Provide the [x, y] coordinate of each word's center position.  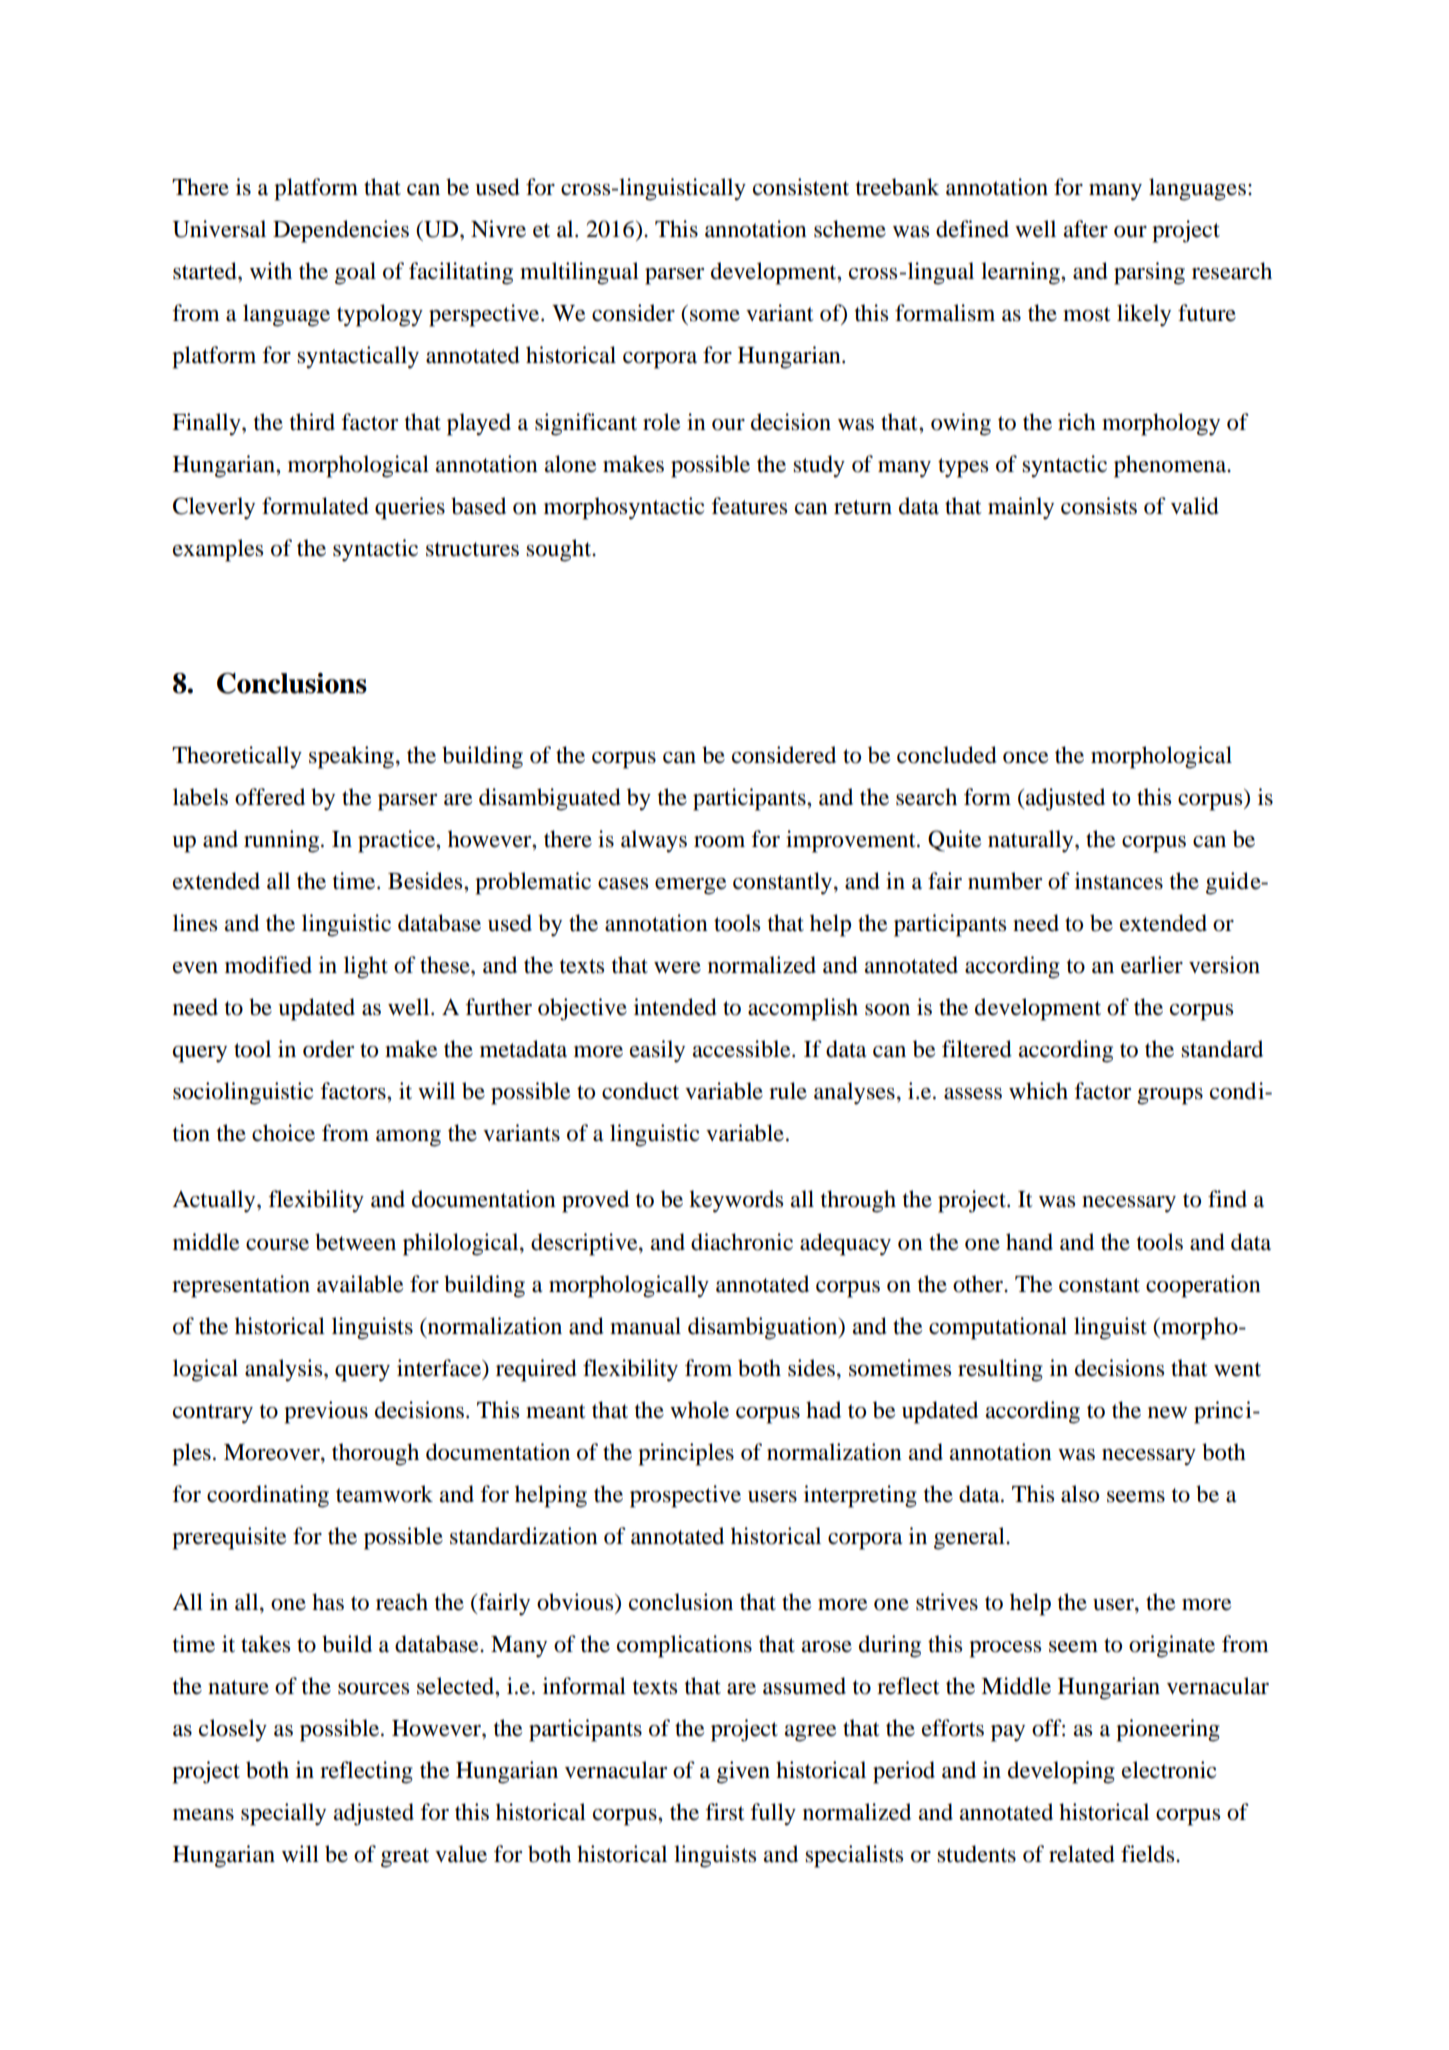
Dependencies [341, 231]
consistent [801, 187]
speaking [351, 757]
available [360, 1284]
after [1086, 229]
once [1026, 758]
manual [645, 1326]
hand [1029, 1242]
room [719, 842]
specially [283, 1814]
